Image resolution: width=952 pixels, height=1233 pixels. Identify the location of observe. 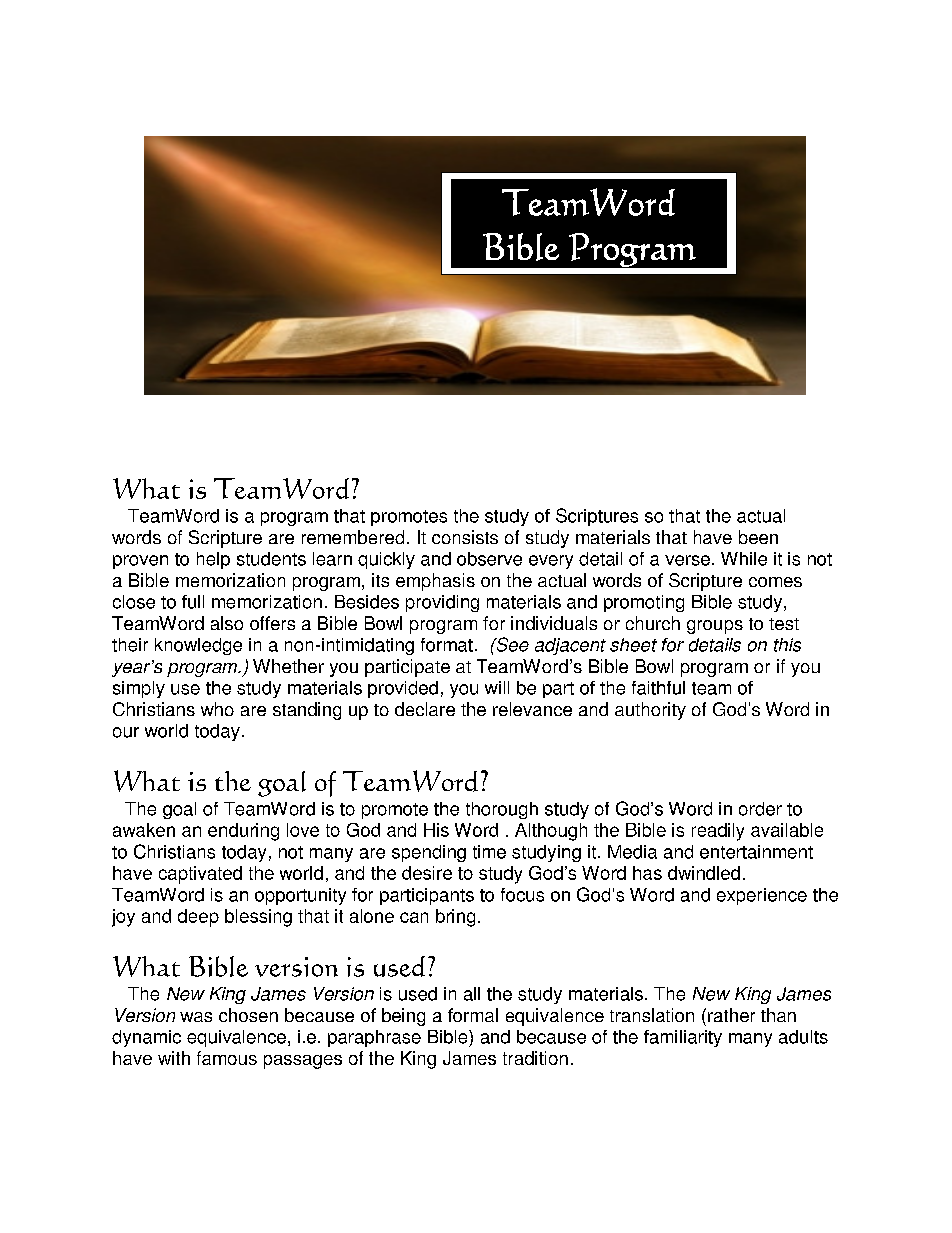
(489, 559).
